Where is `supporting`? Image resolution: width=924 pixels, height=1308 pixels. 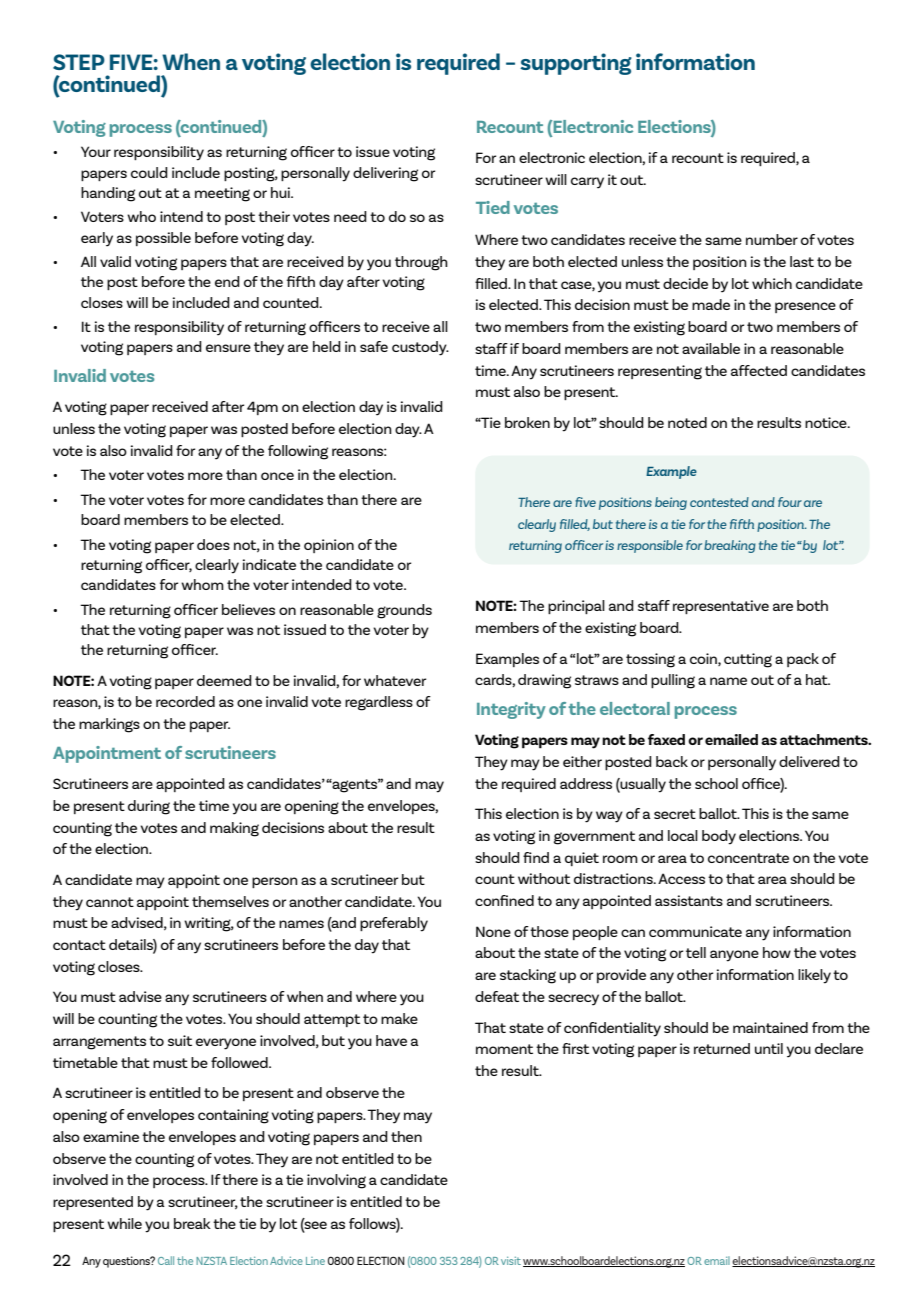 supporting is located at coordinates (576, 64).
